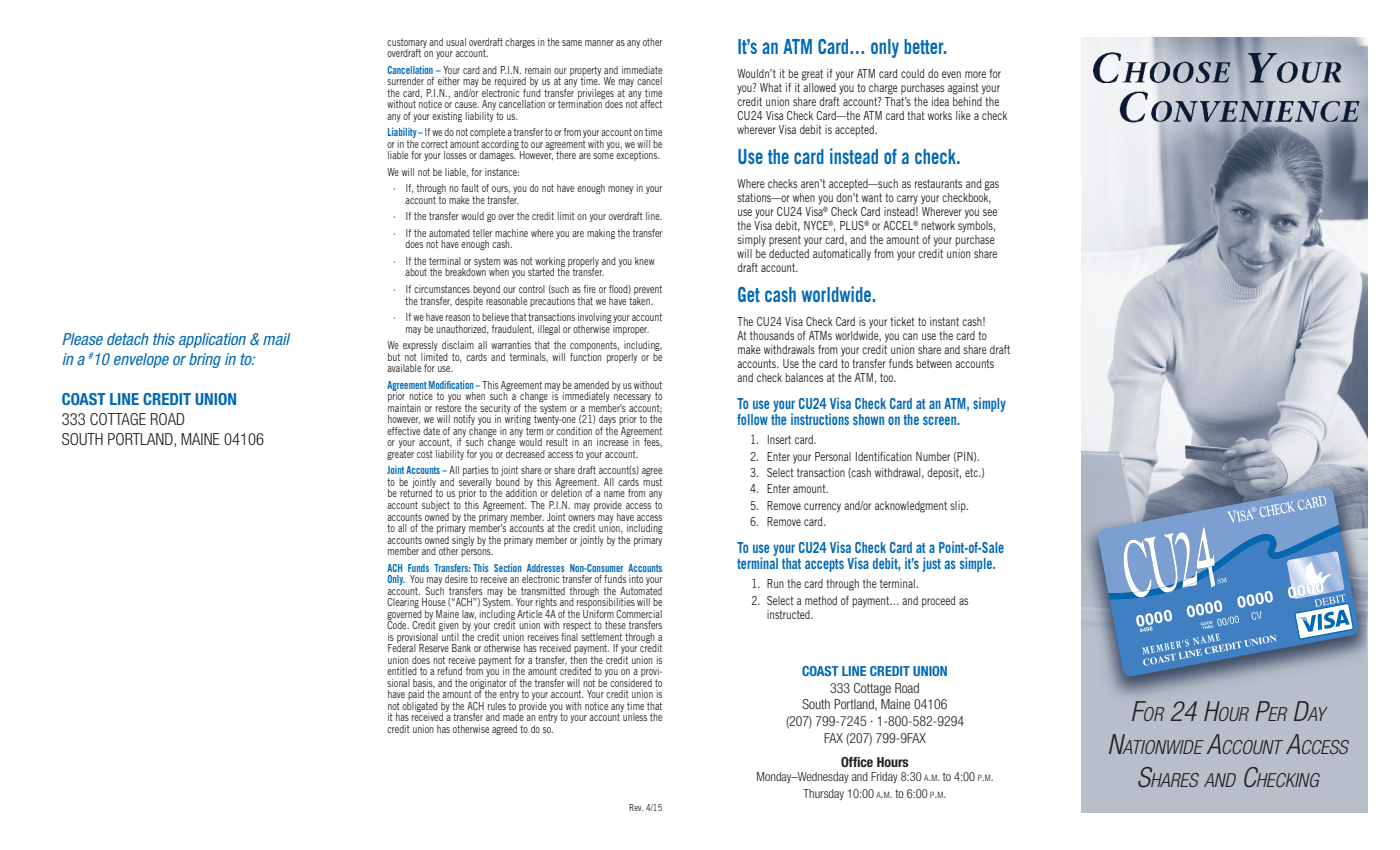 This page has width=1400, height=850. Describe the element at coordinates (912, 73) in the page. I see `could` at that location.
